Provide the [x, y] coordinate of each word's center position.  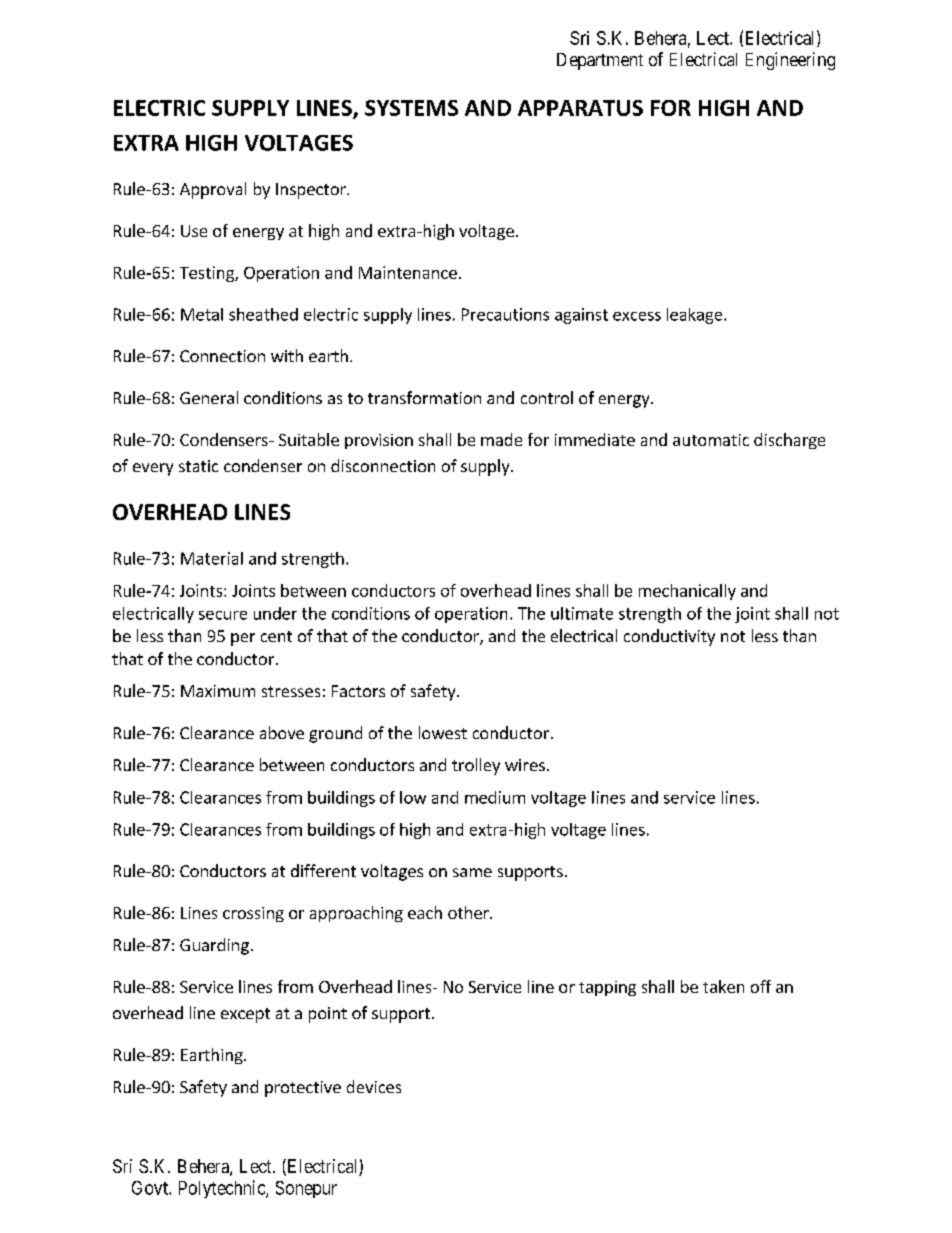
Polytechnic [223, 1189]
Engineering [790, 61]
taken [723, 986]
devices [374, 1086]
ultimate [582, 613]
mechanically [687, 592]
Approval [213, 190]
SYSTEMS [411, 108]
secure [223, 615]
